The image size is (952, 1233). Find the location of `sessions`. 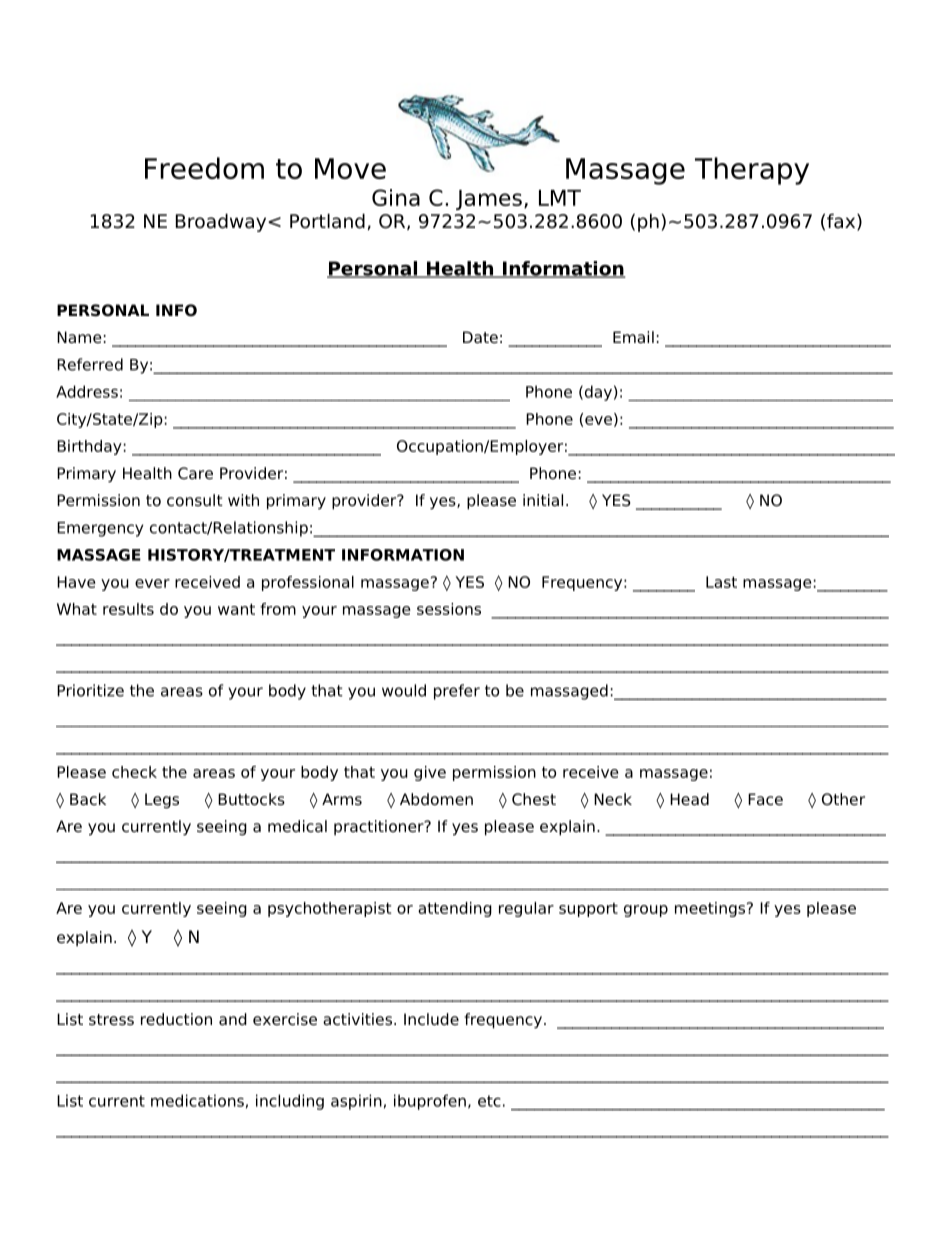

sessions is located at coordinates (449, 609).
